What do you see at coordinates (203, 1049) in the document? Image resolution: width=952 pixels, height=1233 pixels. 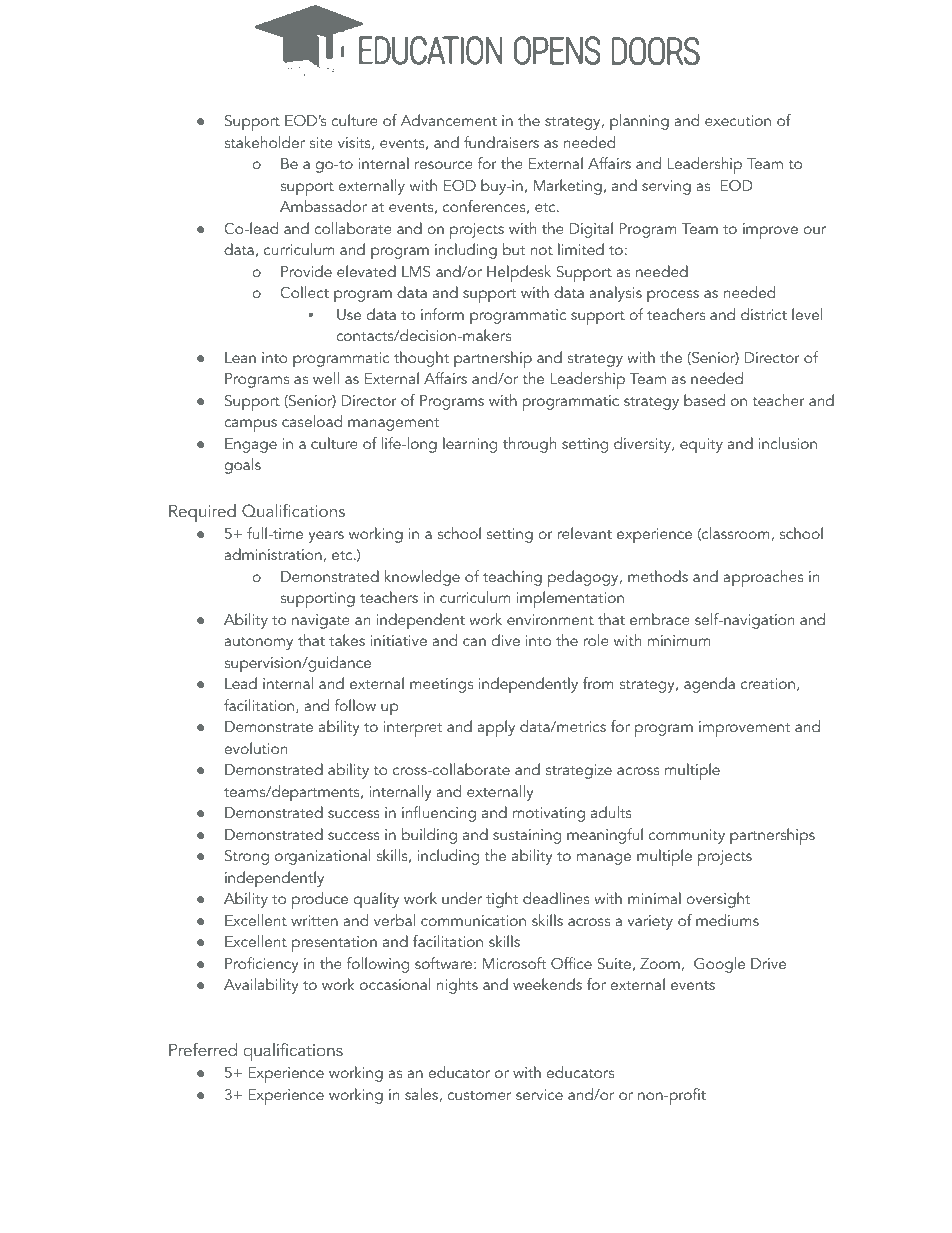 I see `Preferred` at bounding box center [203, 1049].
